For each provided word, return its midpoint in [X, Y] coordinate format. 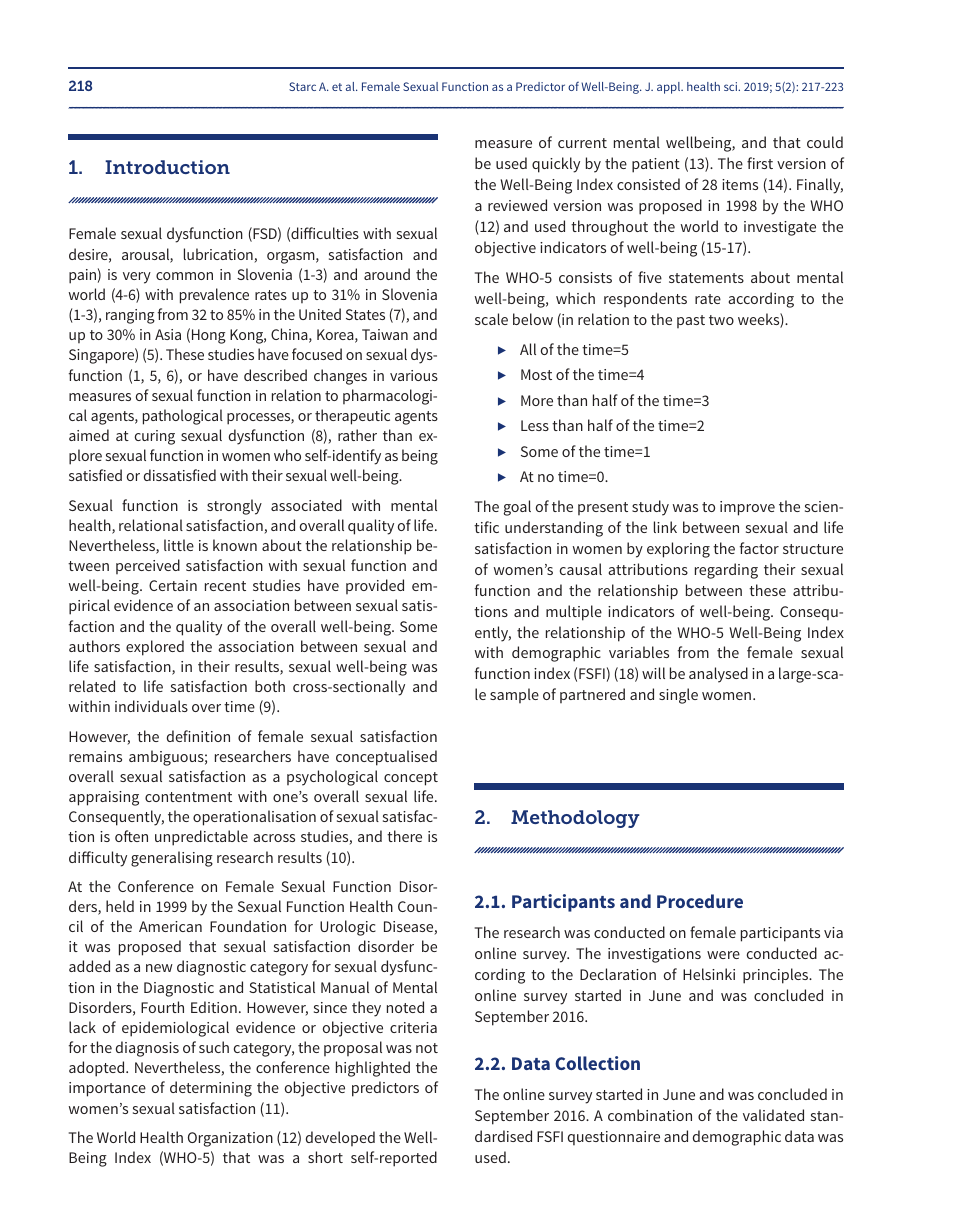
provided [375, 586]
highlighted [373, 1069]
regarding [726, 571]
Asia [168, 334]
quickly [556, 165]
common [184, 276]
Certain [173, 585]
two [721, 320]
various [414, 375]
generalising [172, 859]
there [404, 836]
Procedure [700, 901]
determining [211, 1089]
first [760, 163]
